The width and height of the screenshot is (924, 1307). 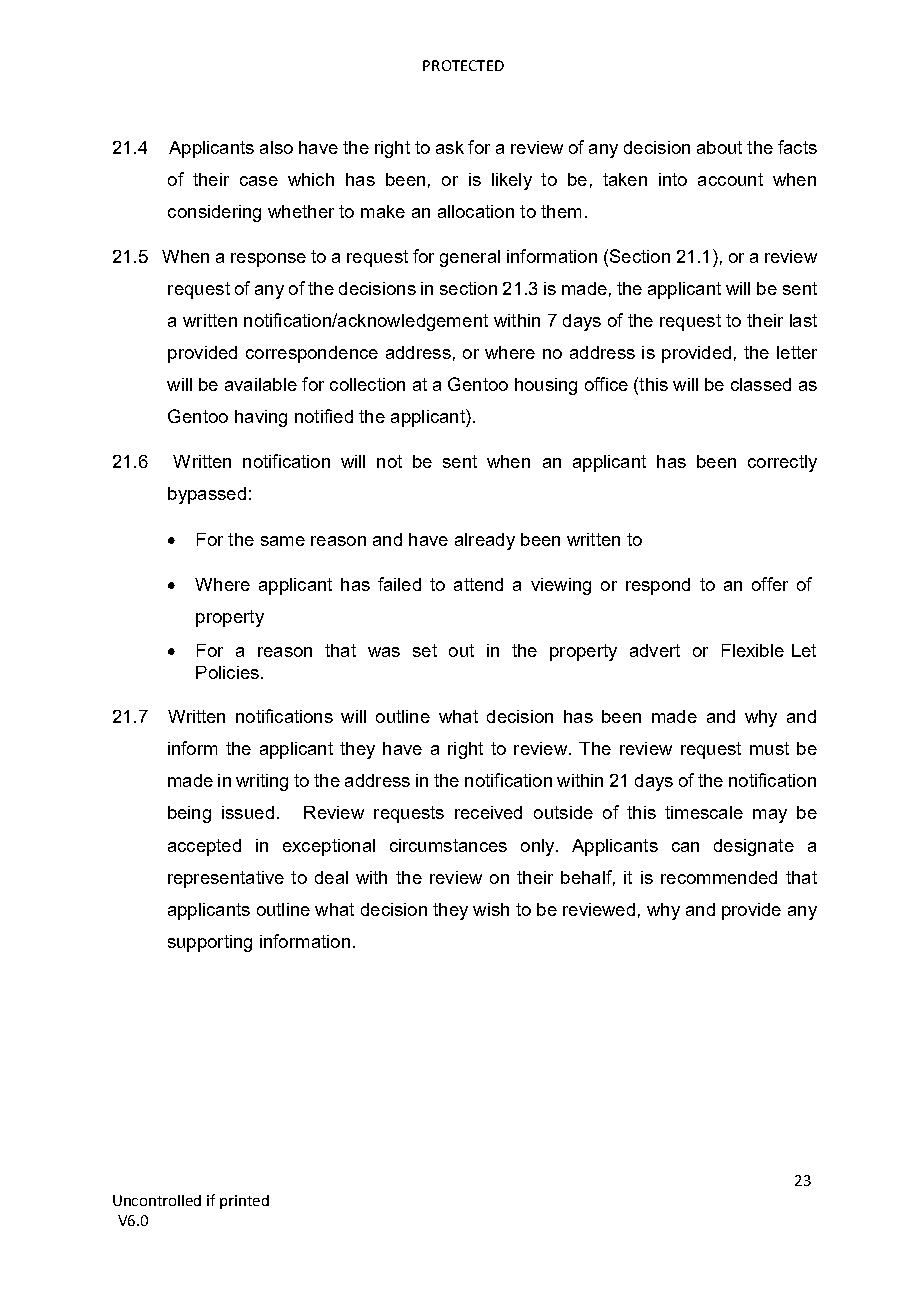 What do you see at coordinates (227, 672) in the screenshot?
I see `Policies` at bounding box center [227, 672].
